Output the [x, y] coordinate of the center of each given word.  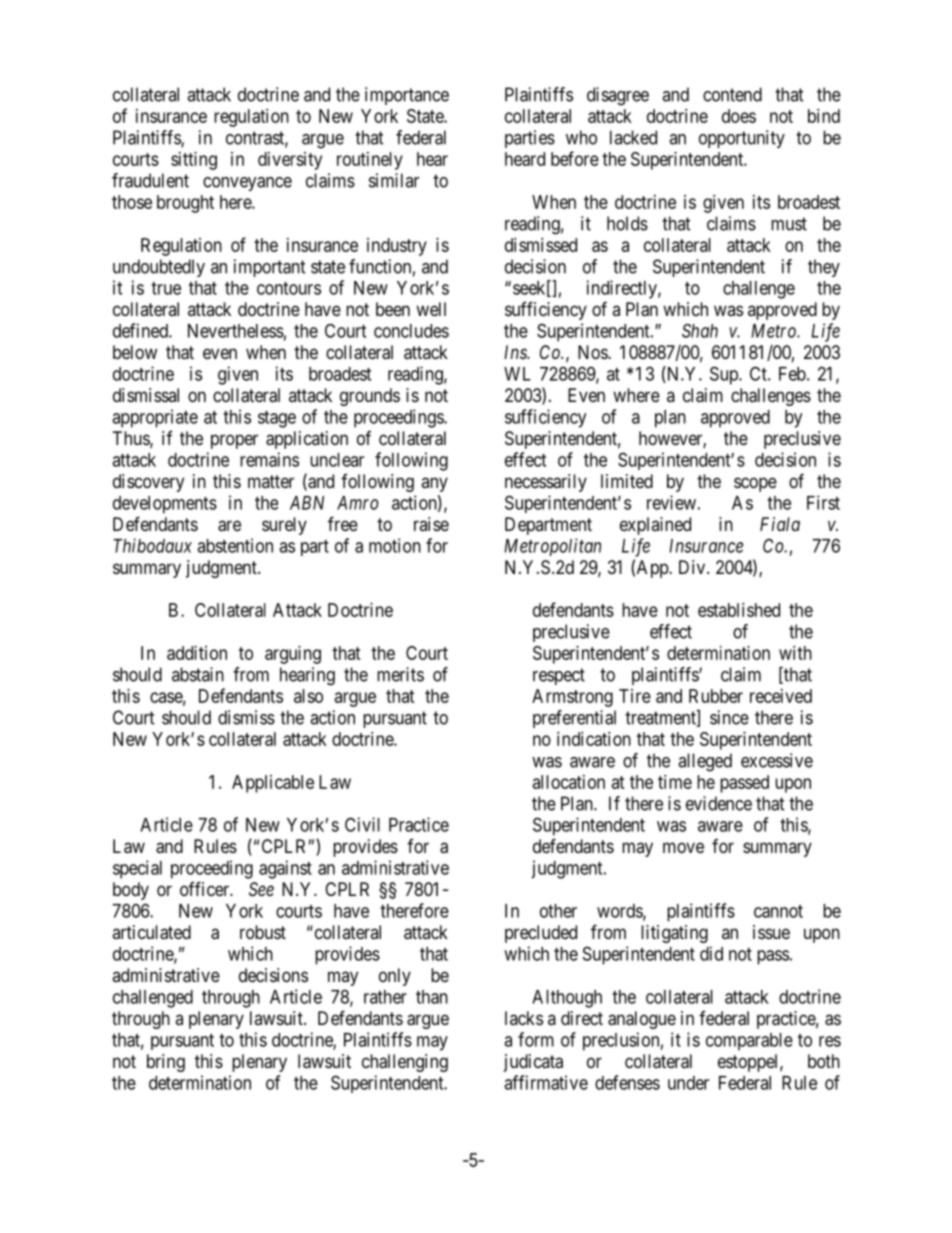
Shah [700, 331]
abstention [235, 545]
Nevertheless [236, 331]
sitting [194, 161]
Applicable [273, 784]
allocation [569, 782]
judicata [533, 1063]
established [739, 610]
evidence [719, 803]
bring [166, 1063]
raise [431, 524]
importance [407, 96]
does [739, 116]
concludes [411, 331]
